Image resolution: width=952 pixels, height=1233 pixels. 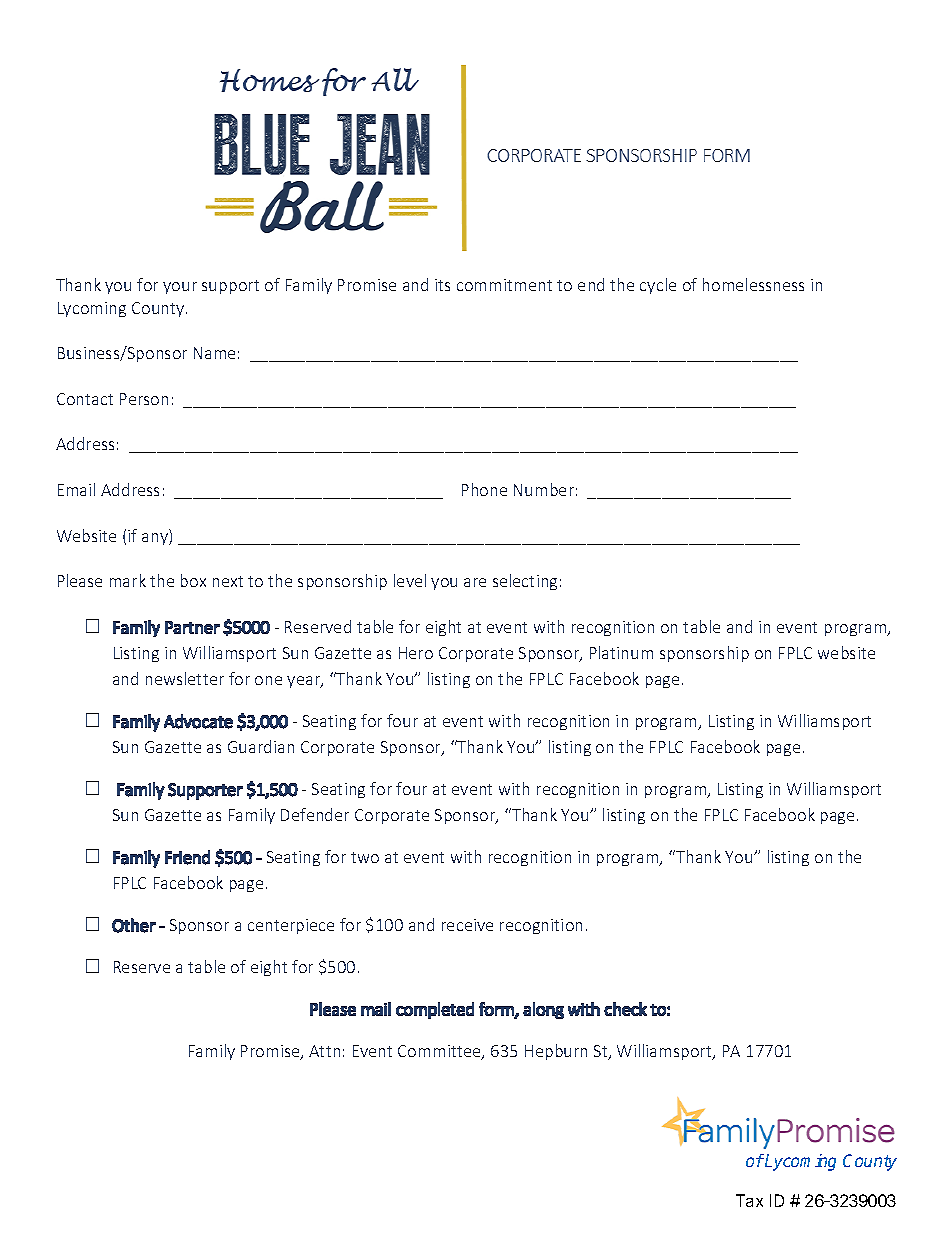 I want to click on check, so click(x=625, y=1009).
